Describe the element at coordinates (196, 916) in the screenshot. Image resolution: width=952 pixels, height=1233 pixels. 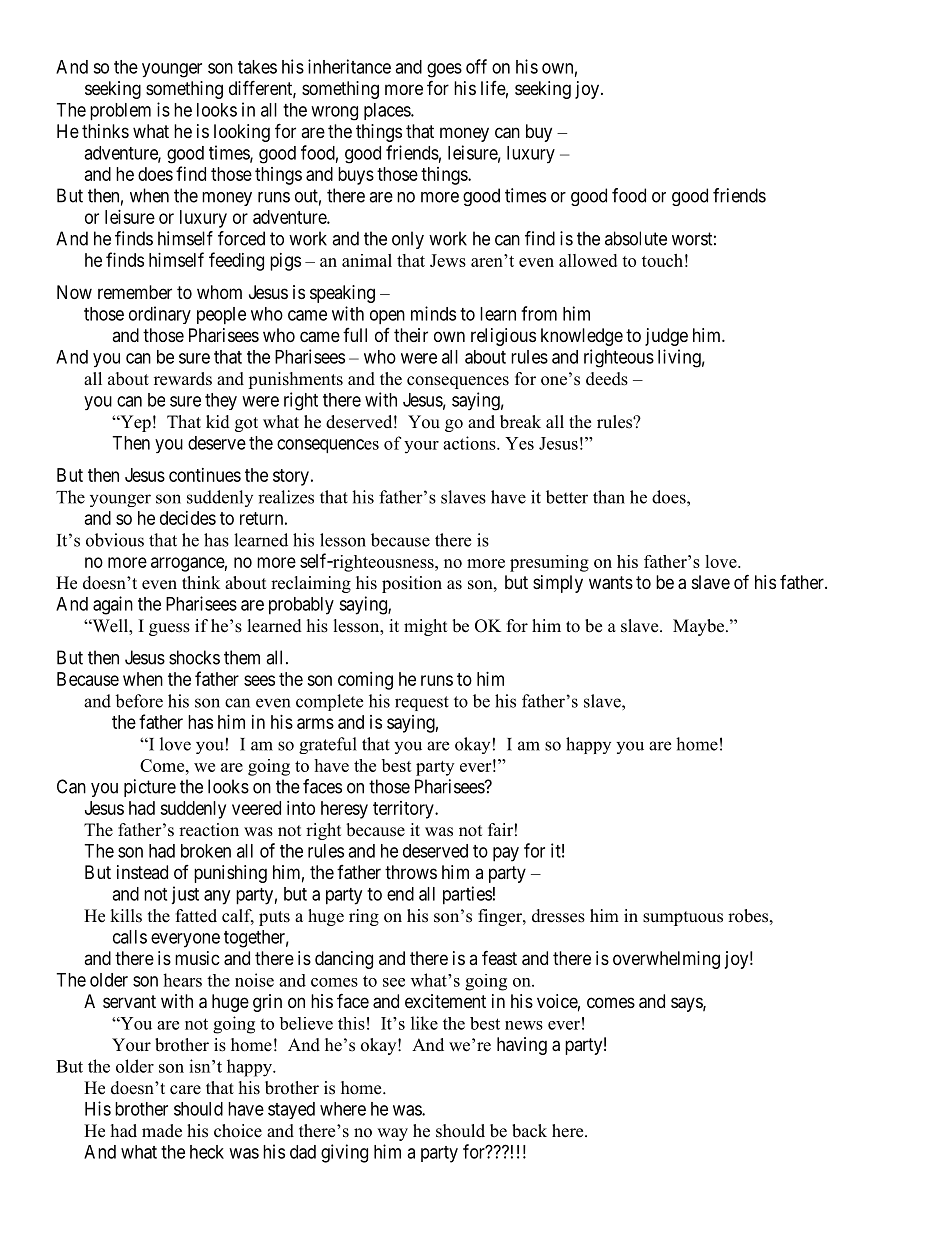
I see `fatted` at that location.
